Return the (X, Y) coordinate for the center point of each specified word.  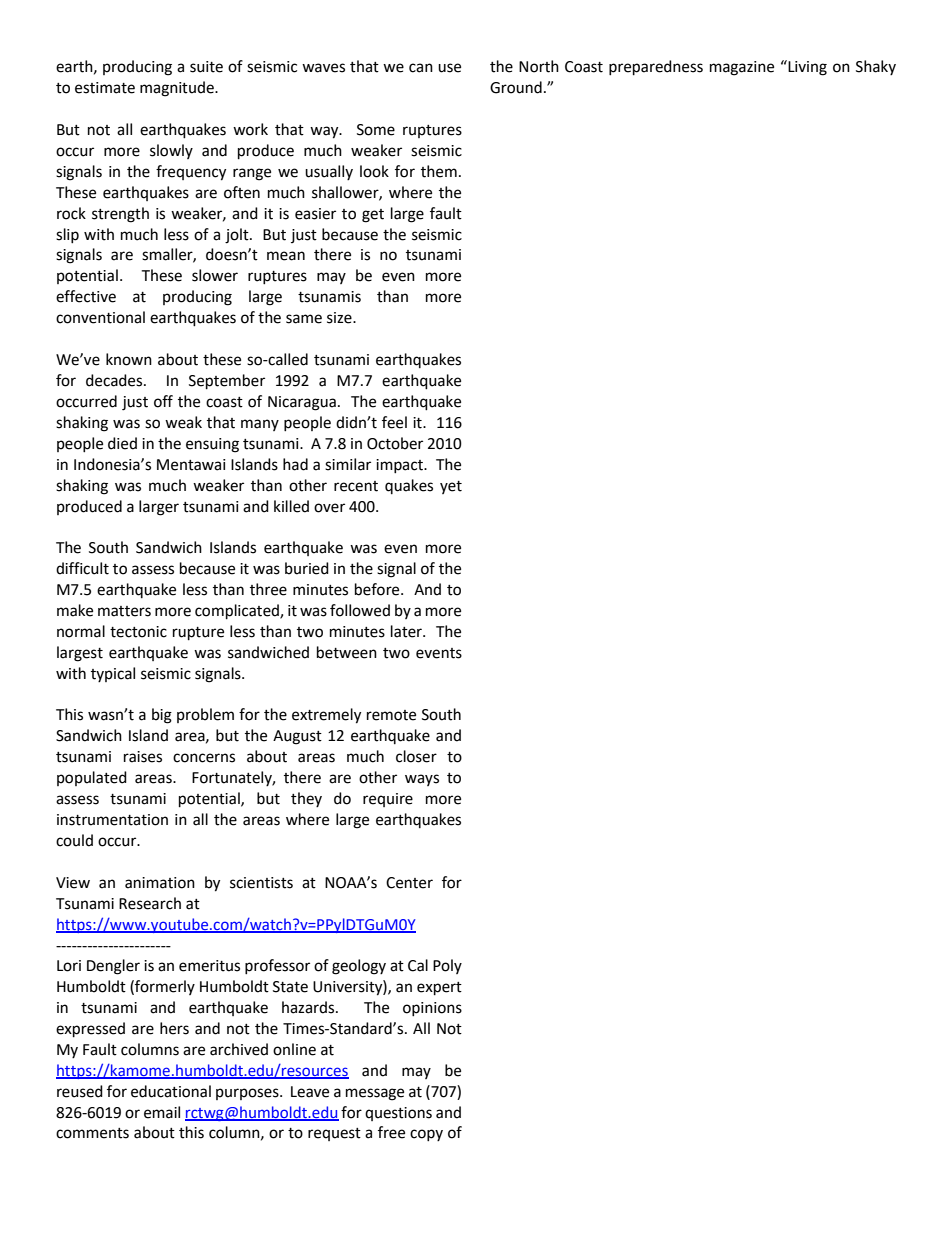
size (340, 318)
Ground (516, 87)
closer (416, 756)
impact (400, 466)
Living (806, 68)
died (122, 443)
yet (451, 487)
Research (150, 903)
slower (215, 275)
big (162, 716)
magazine (742, 68)
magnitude (178, 89)
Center (409, 883)
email (162, 1112)
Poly (447, 966)
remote (391, 715)
